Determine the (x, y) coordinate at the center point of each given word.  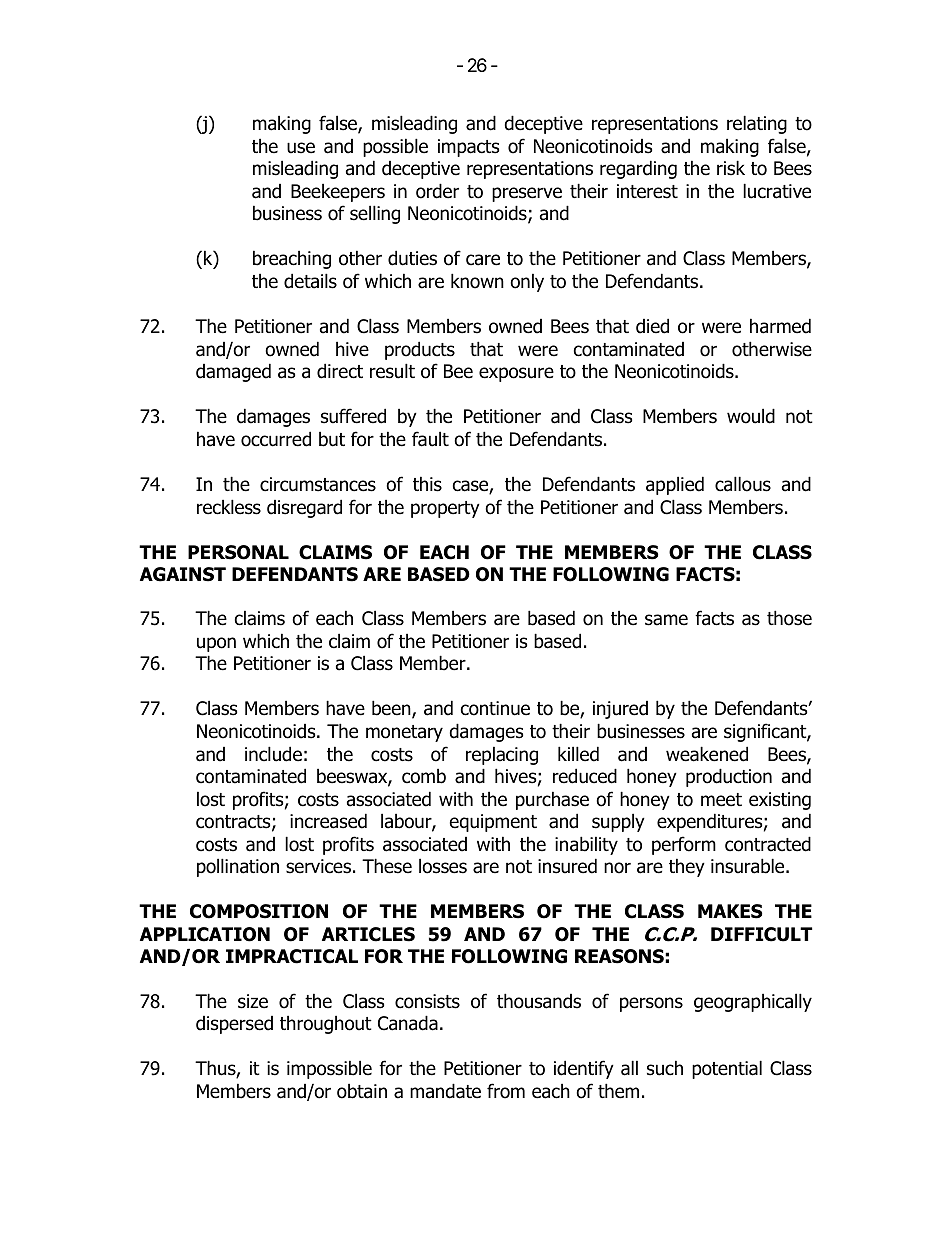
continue (495, 708)
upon (216, 644)
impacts (468, 148)
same (666, 620)
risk (731, 168)
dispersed (234, 1025)
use (301, 148)
